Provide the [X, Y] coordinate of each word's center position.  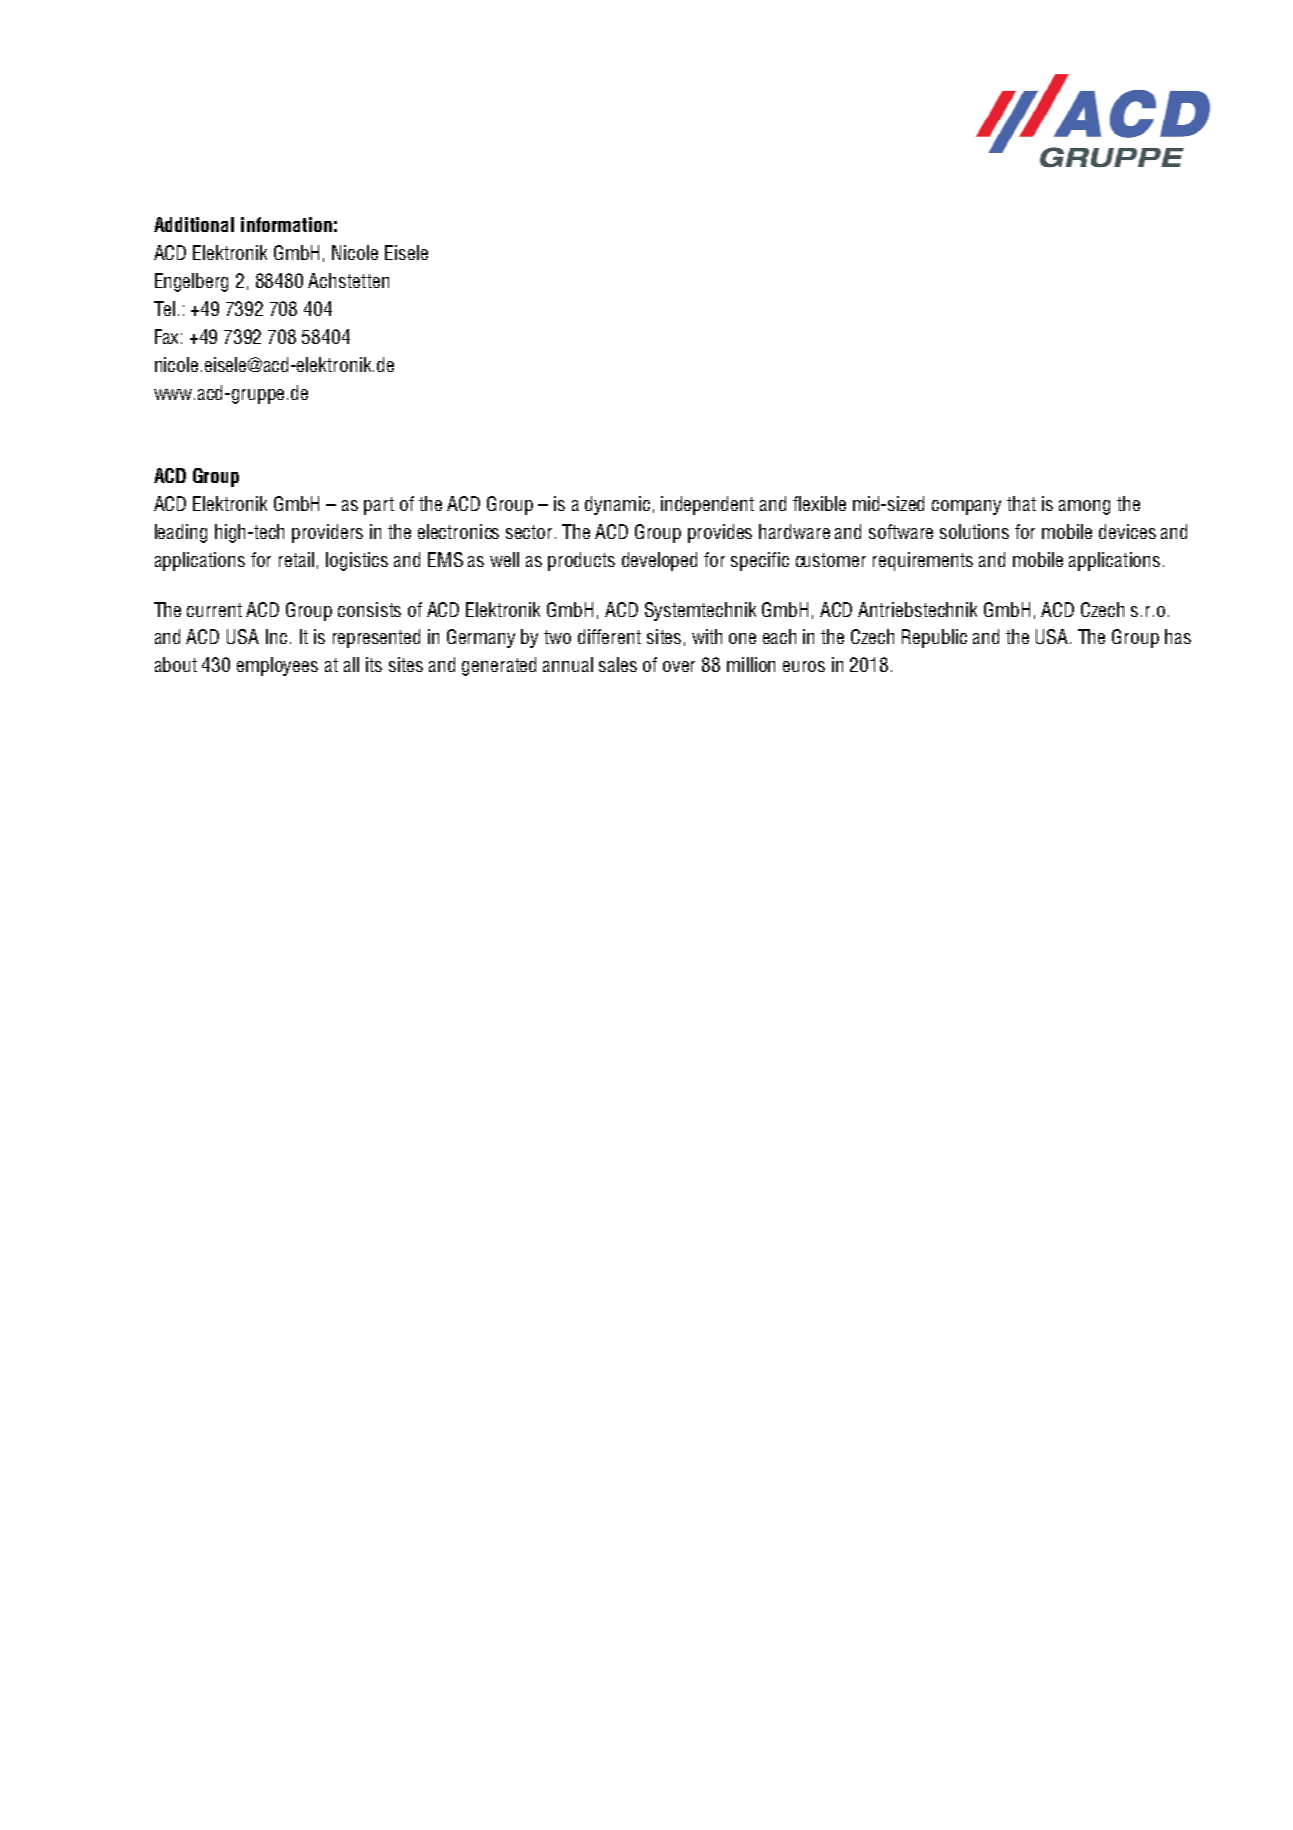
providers [327, 533]
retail [296, 559]
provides [720, 533]
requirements [923, 561]
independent [707, 505]
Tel [164, 308]
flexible [819, 503]
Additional [194, 224]
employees [277, 666]
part [379, 506]
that [1021, 503]
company [966, 507]
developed [659, 561]
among [1084, 507]
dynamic [617, 505]
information [286, 224]
